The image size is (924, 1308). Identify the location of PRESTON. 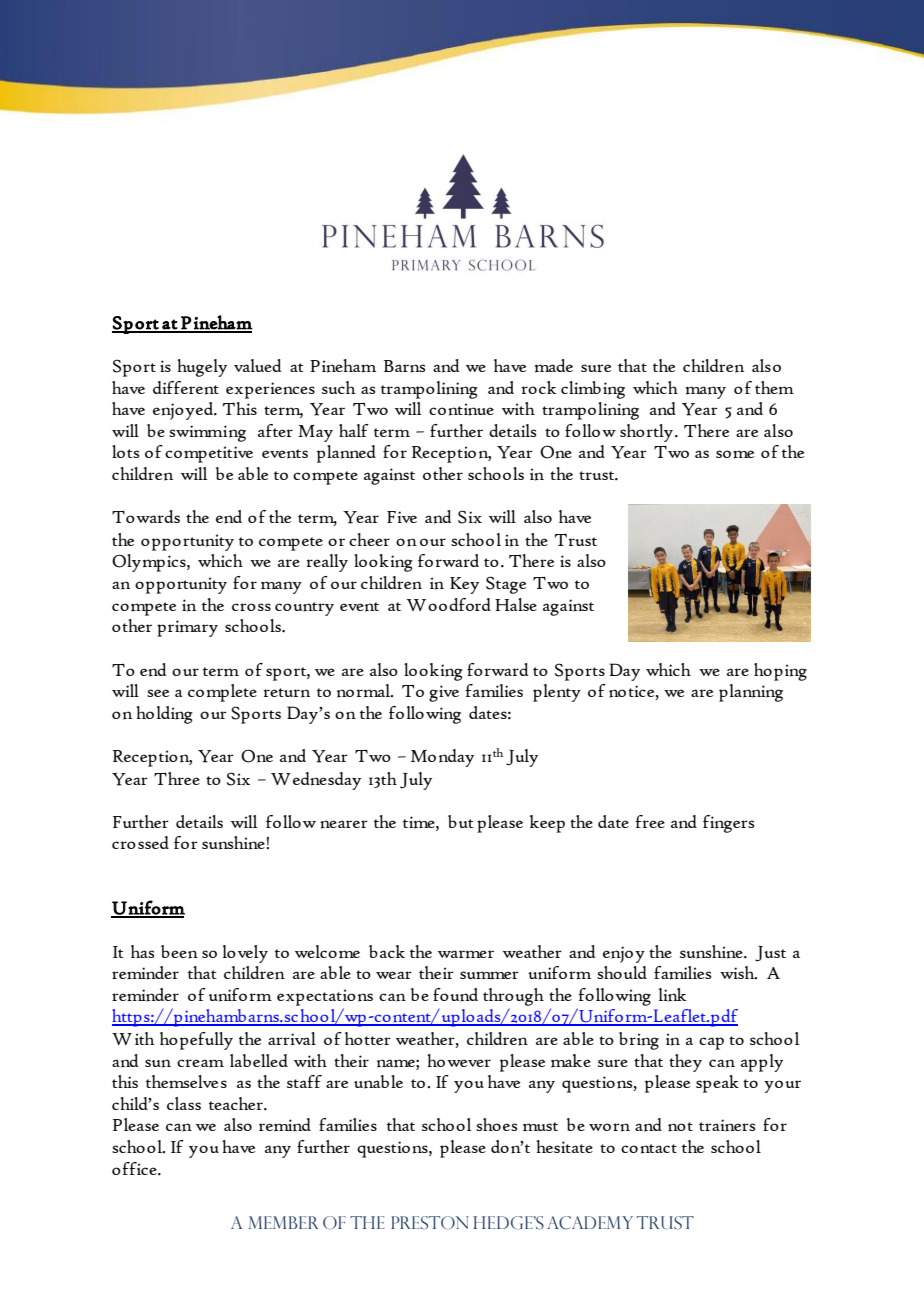
(430, 1223).
